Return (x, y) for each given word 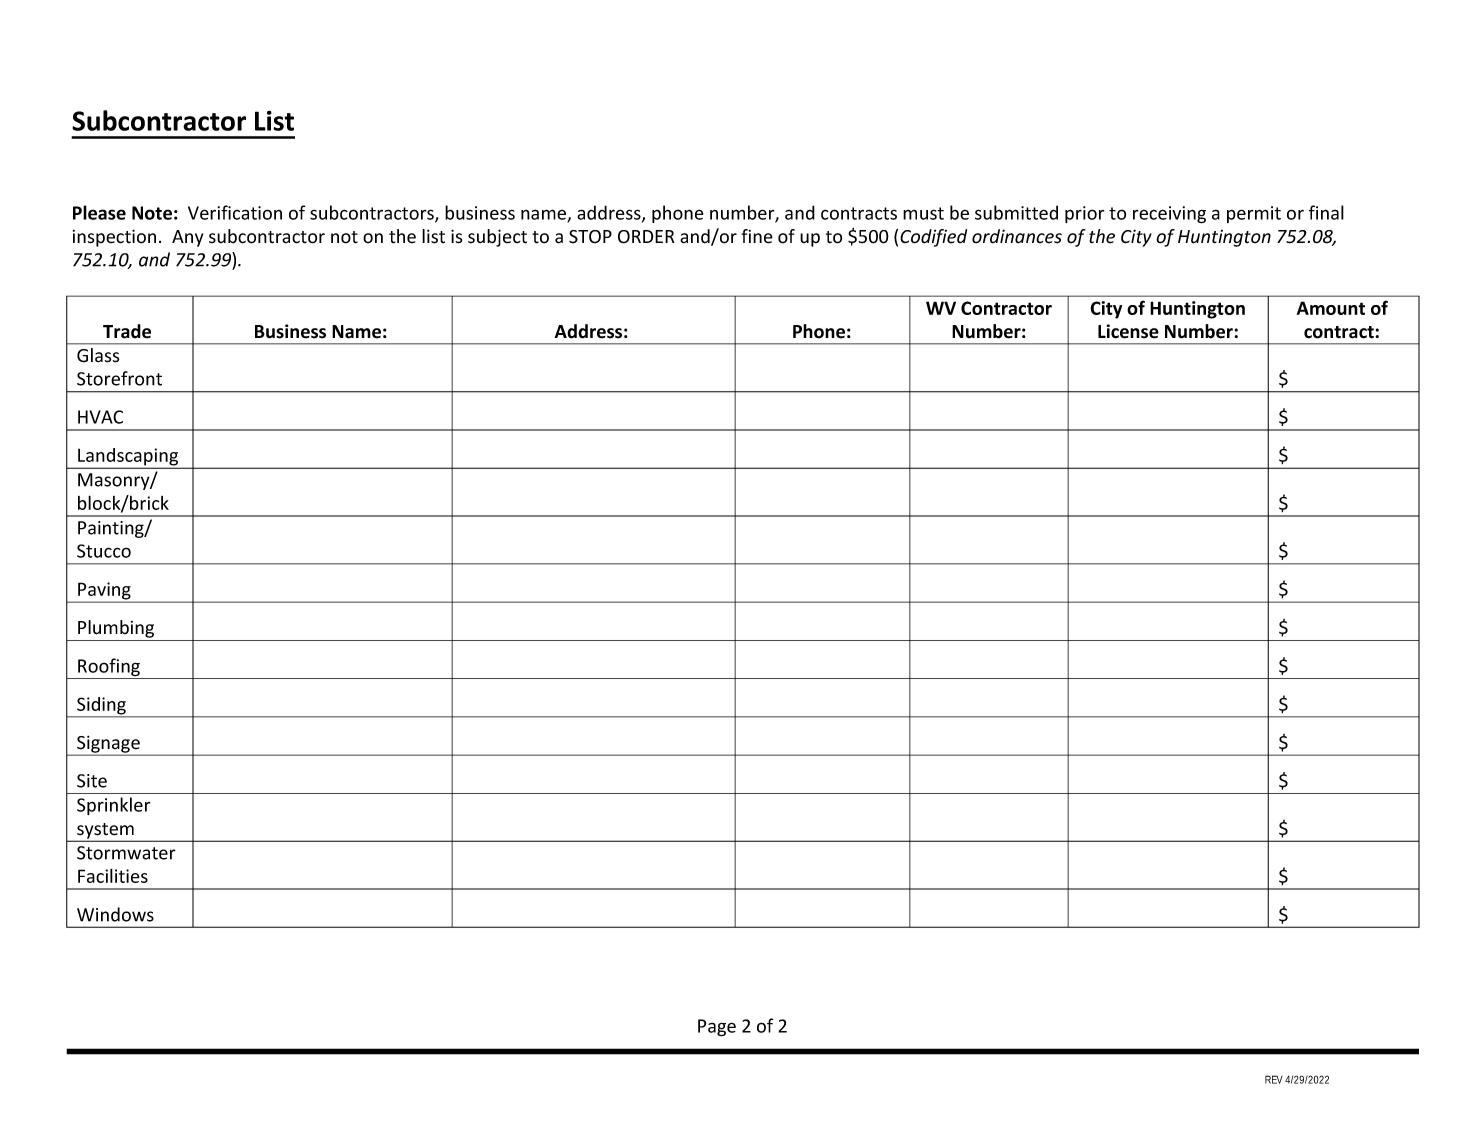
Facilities (113, 876)
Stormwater (126, 853)
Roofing (109, 668)
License (1128, 331)
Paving (104, 592)
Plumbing (116, 629)
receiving (1169, 215)
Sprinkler (114, 806)
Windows (115, 914)
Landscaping (128, 458)
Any (187, 238)
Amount (1331, 308)
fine (757, 236)
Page (717, 1028)
